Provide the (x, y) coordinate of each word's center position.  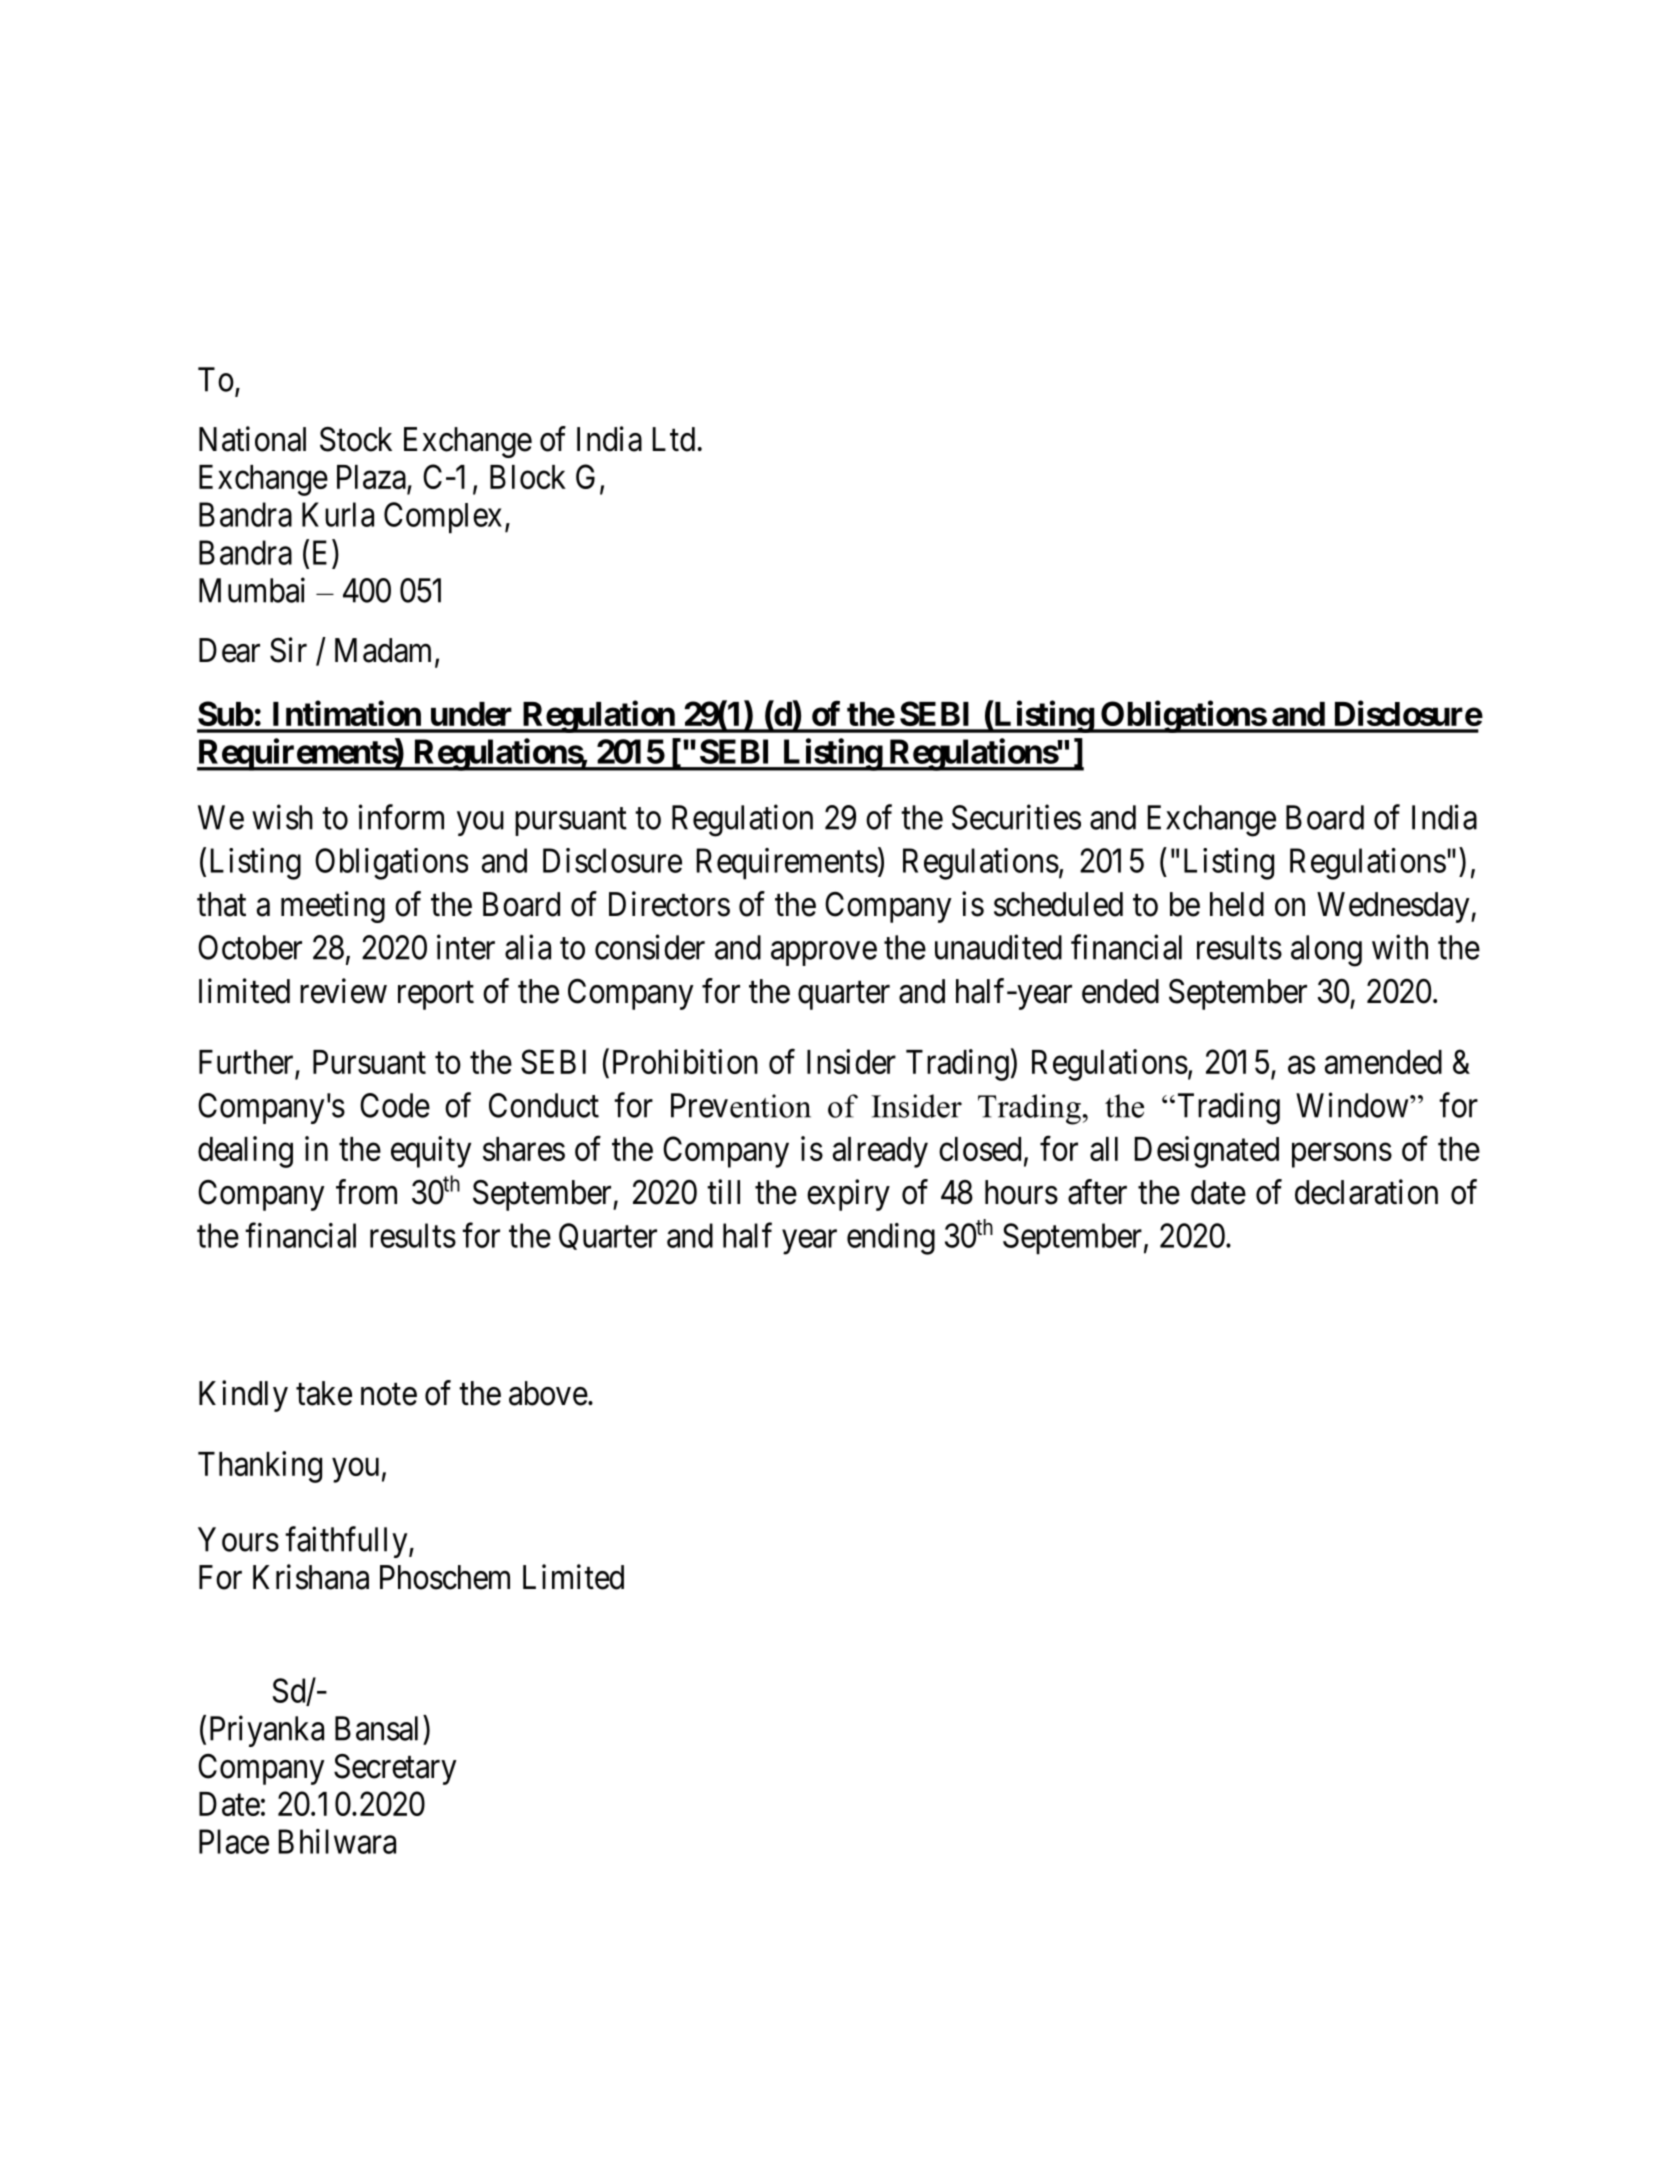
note (389, 1395)
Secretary (395, 1769)
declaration (1366, 1192)
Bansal (379, 1728)
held (1237, 904)
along (1326, 951)
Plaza (372, 478)
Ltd (674, 439)
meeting (333, 907)
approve (824, 954)
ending (891, 1239)
